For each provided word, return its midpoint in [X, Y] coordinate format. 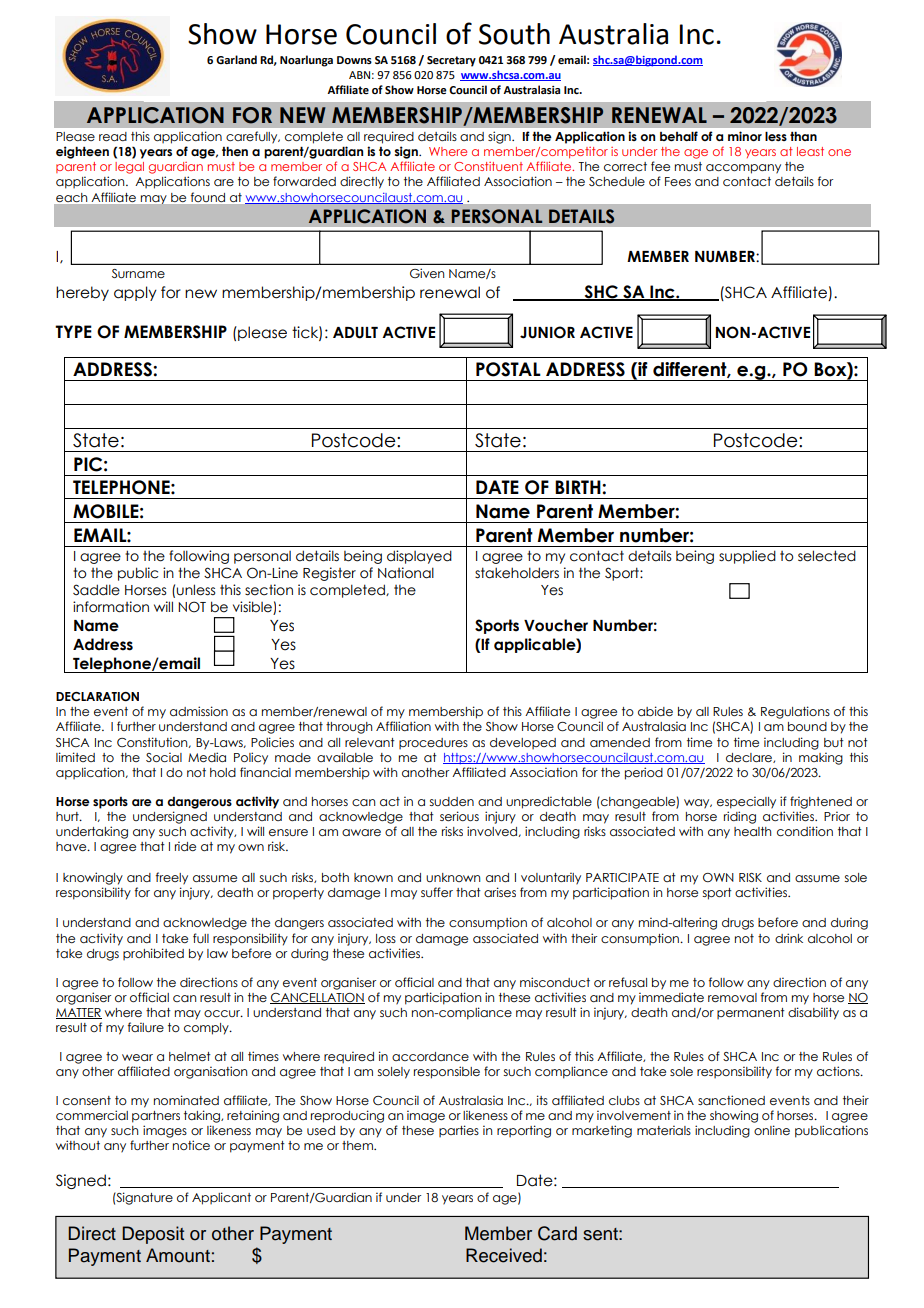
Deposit [153, 1235]
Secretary [451, 61]
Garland [236, 59]
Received [504, 1255]
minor [745, 136]
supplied [747, 557]
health [752, 831]
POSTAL [508, 369]
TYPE [73, 331]
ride [185, 846]
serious [459, 816]
